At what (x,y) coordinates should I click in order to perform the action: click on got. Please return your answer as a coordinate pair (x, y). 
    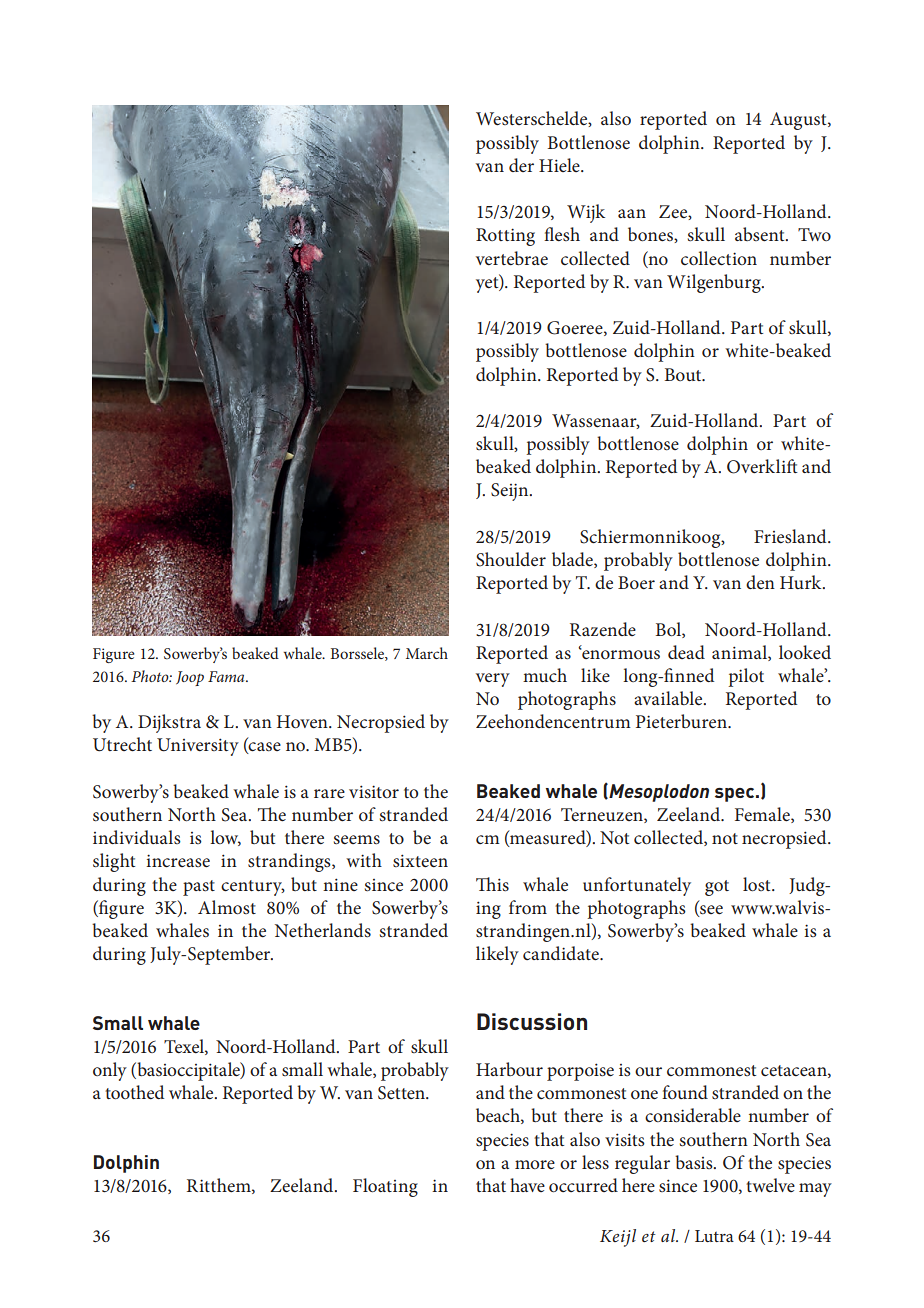
    Looking at the image, I should click on (717, 888).
